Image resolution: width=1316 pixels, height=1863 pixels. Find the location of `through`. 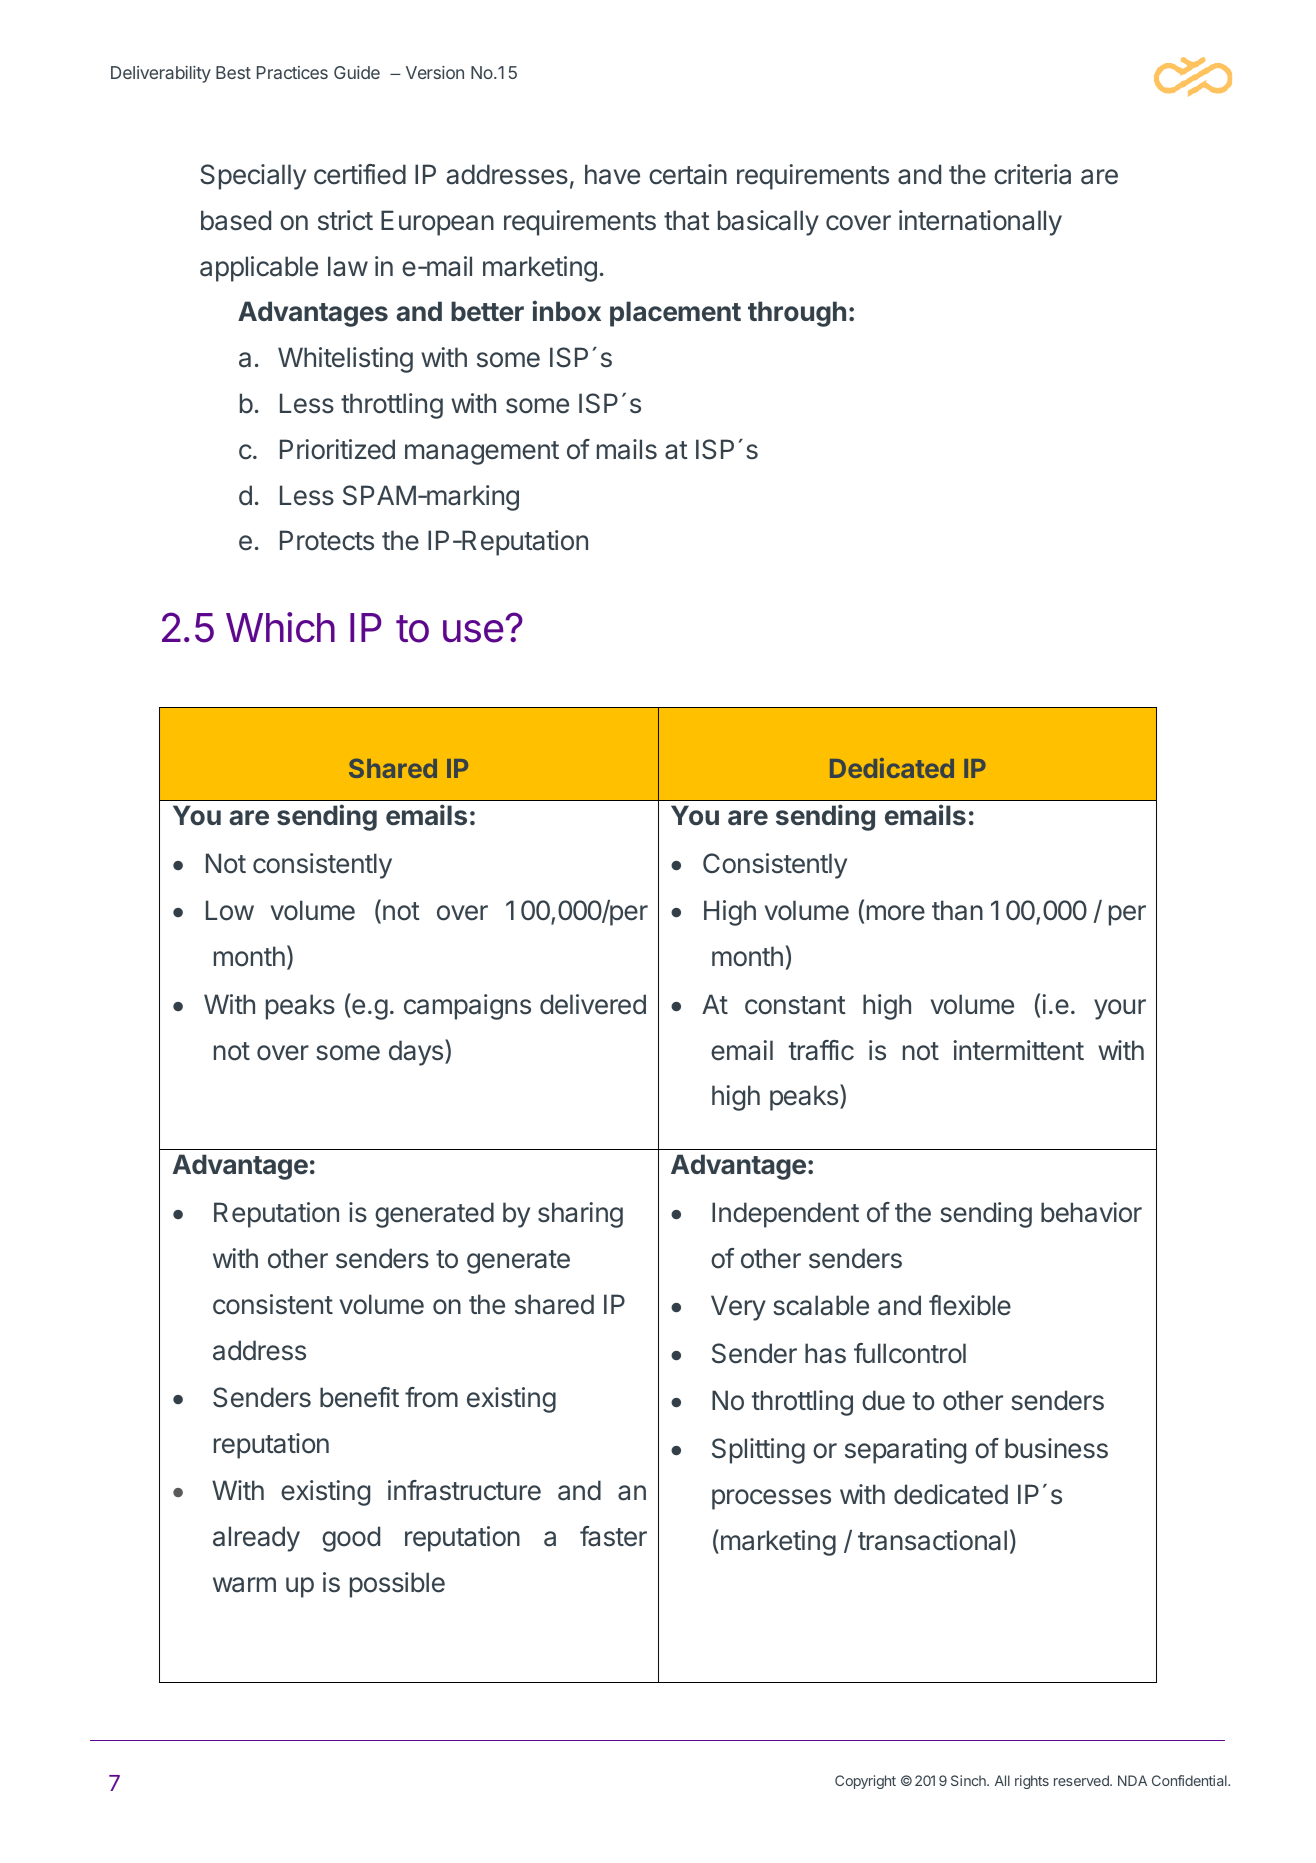

through is located at coordinates (797, 314).
